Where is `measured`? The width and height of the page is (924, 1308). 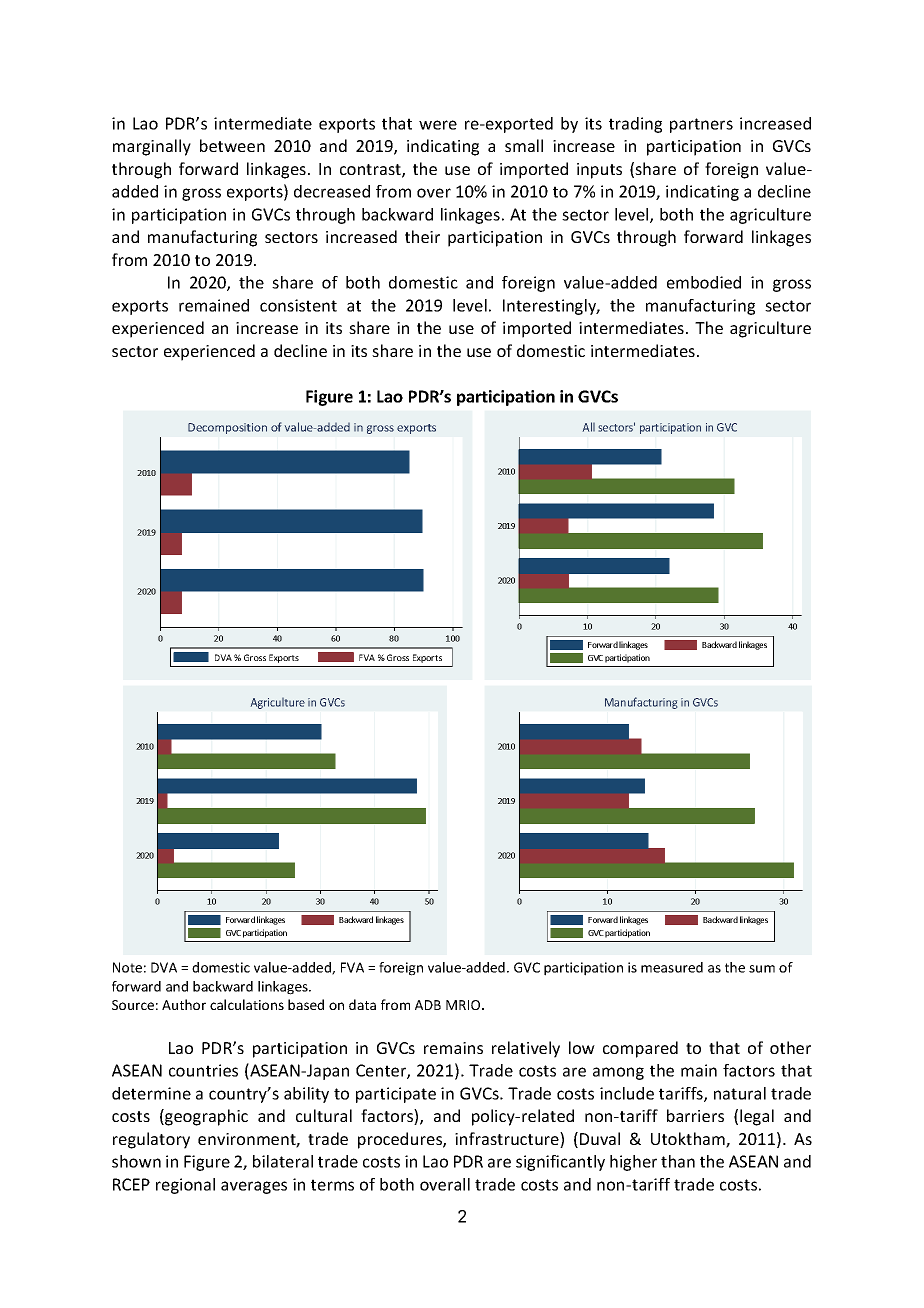
measured is located at coordinates (672, 967).
